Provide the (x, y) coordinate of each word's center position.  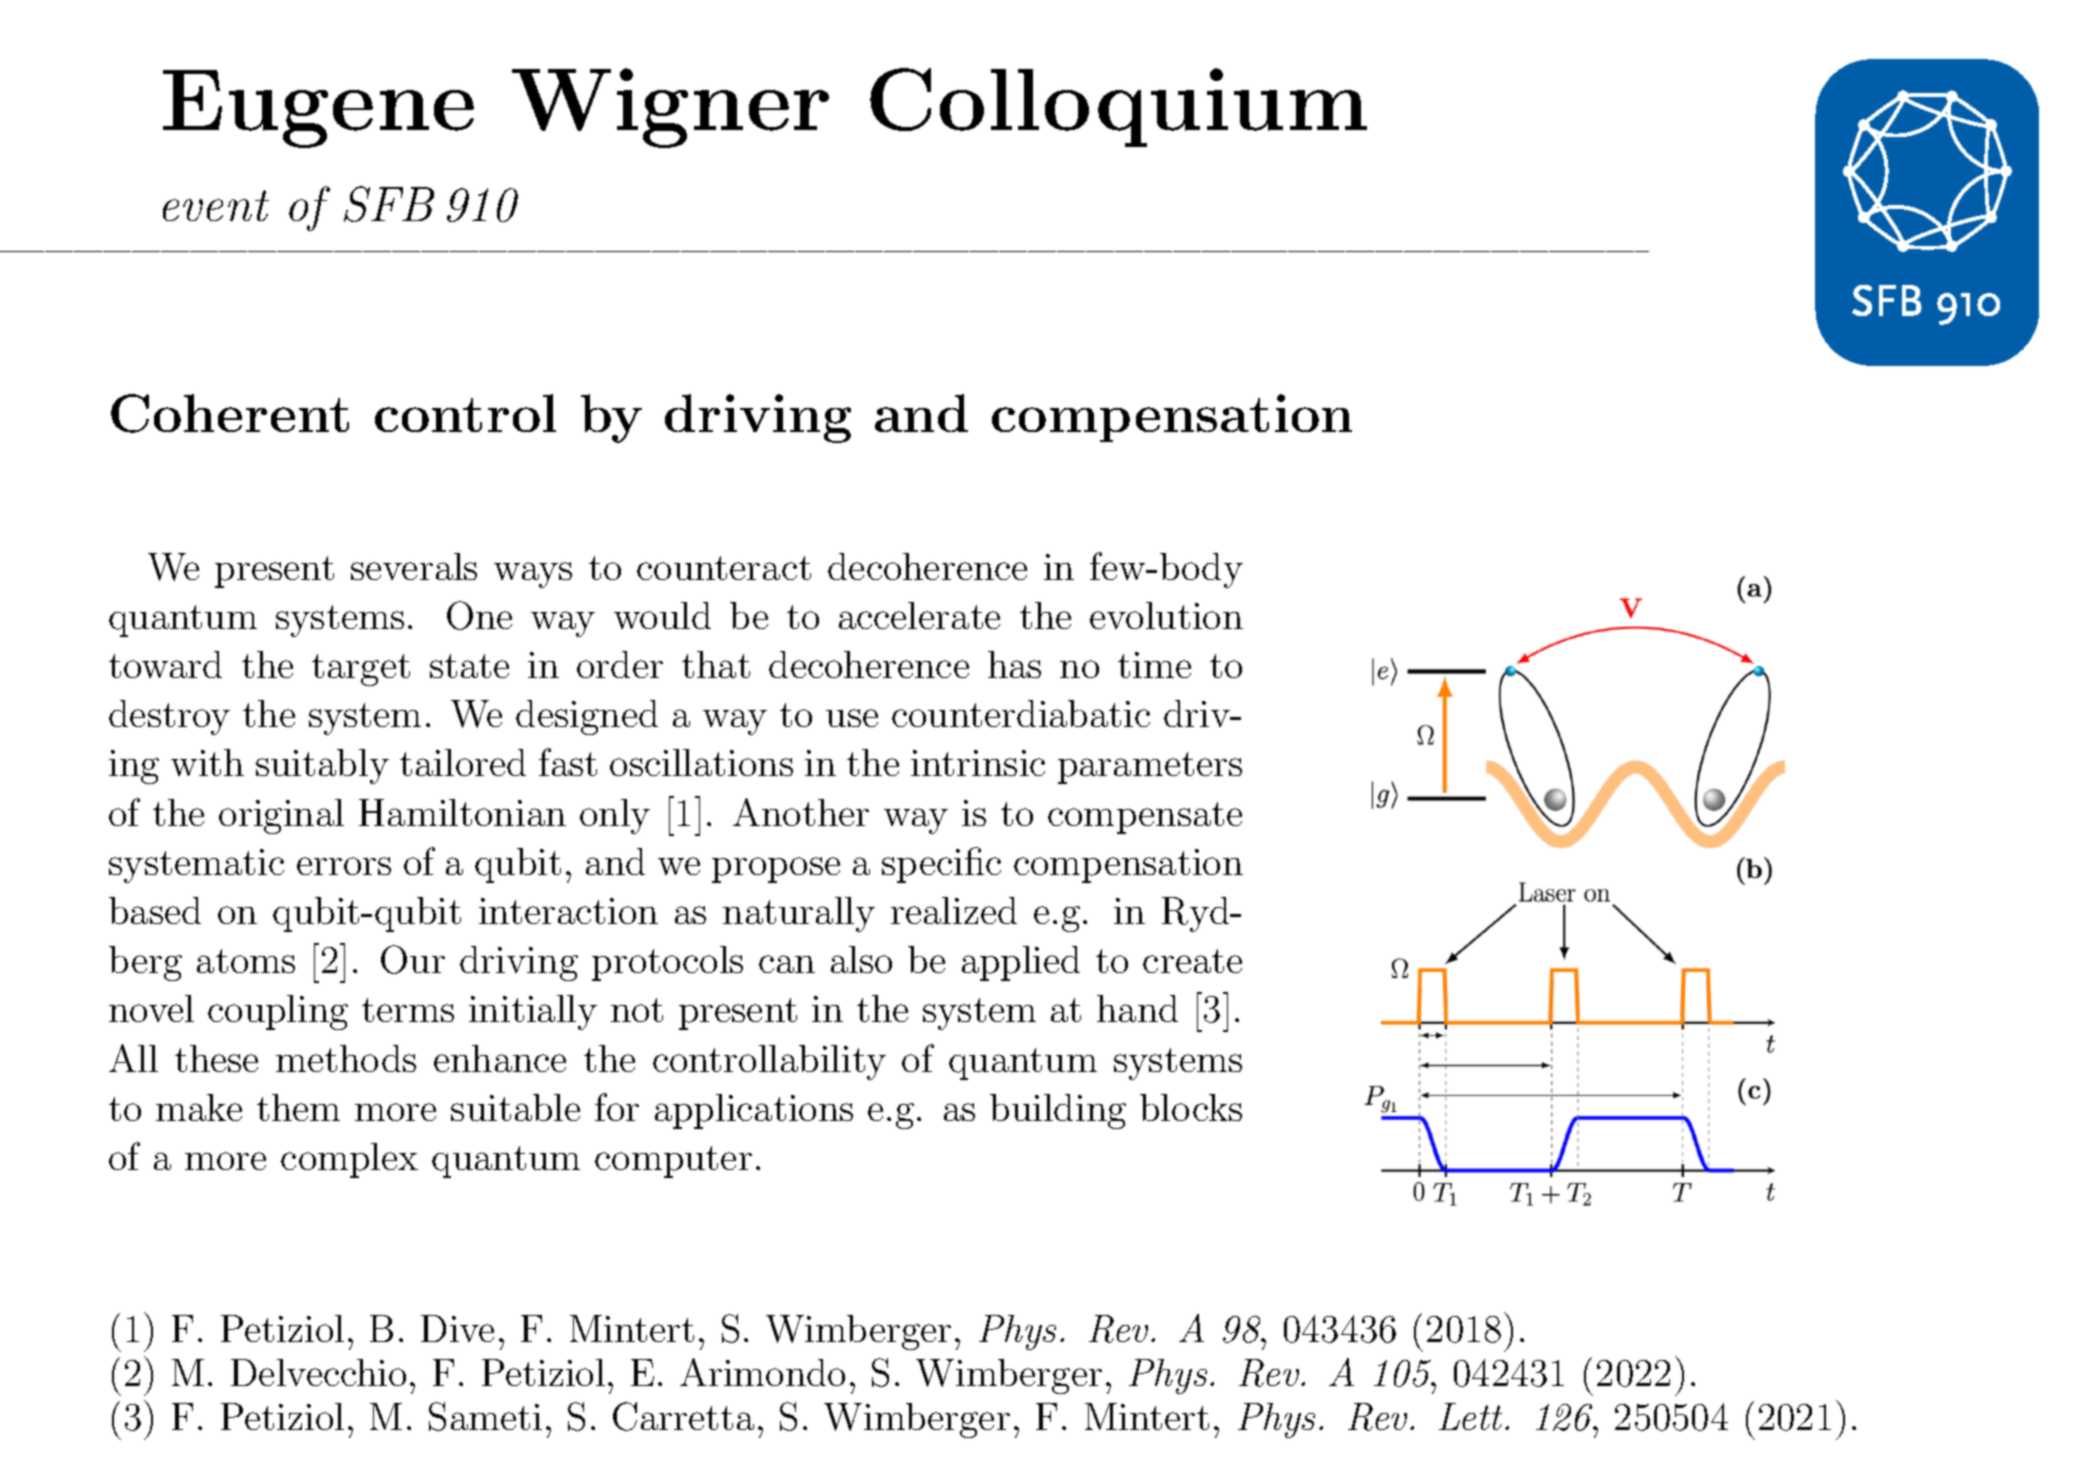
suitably (322, 766)
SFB (389, 204)
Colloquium (1118, 107)
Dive (457, 1328)
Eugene (318, 109)
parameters (1150, 768)
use (852, 718)
